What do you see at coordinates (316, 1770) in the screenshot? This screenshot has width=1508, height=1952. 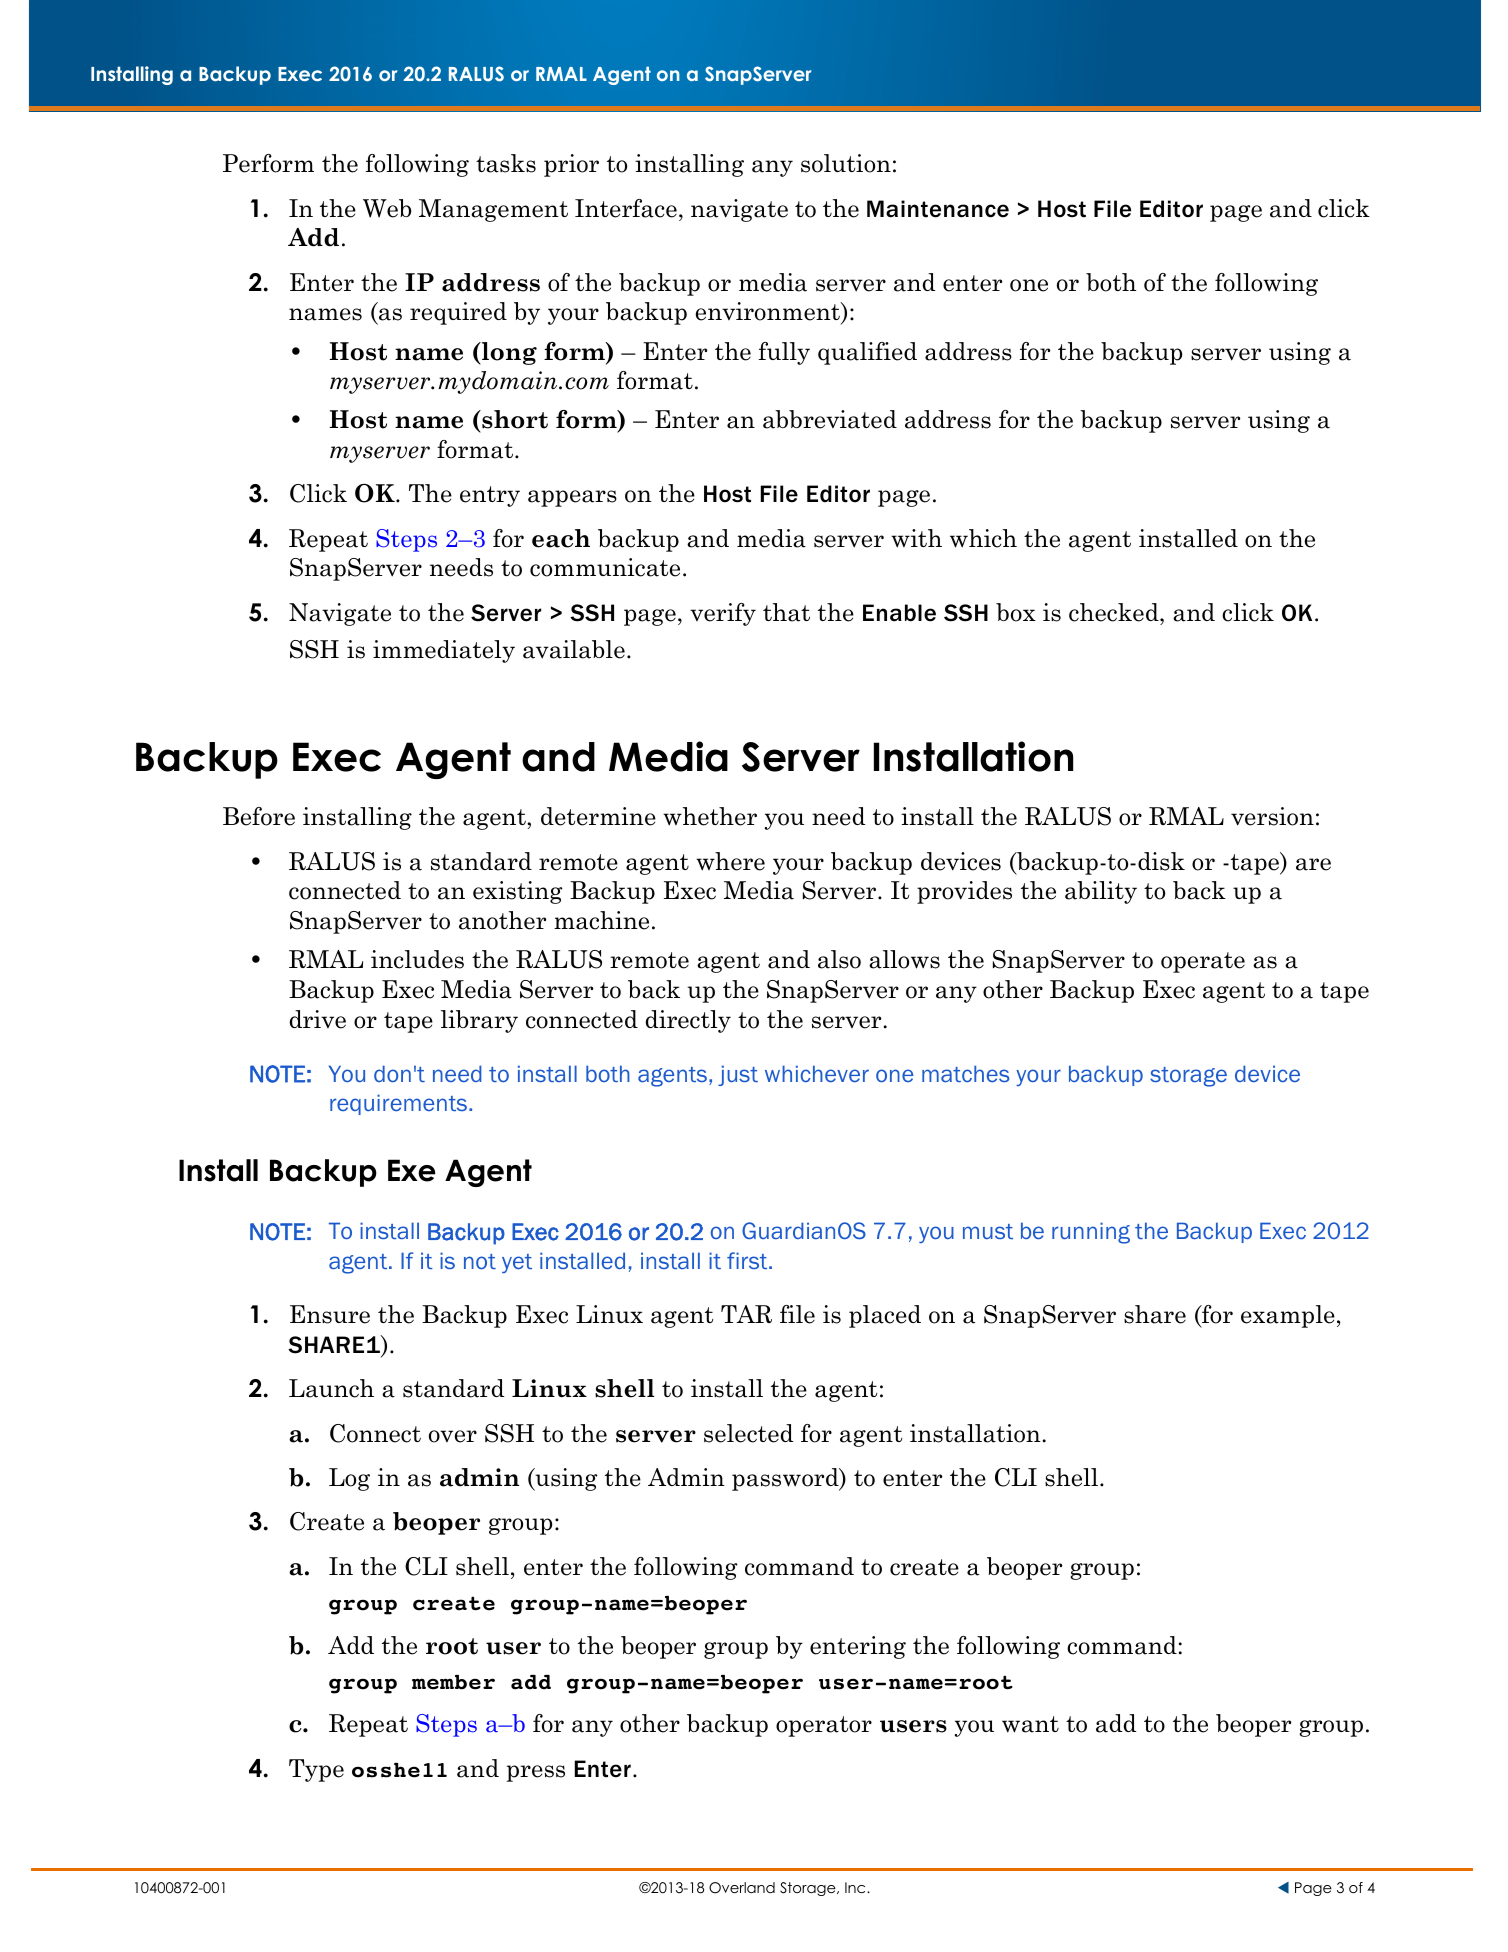 I see `Type` at bounding box center [316, 1770].
